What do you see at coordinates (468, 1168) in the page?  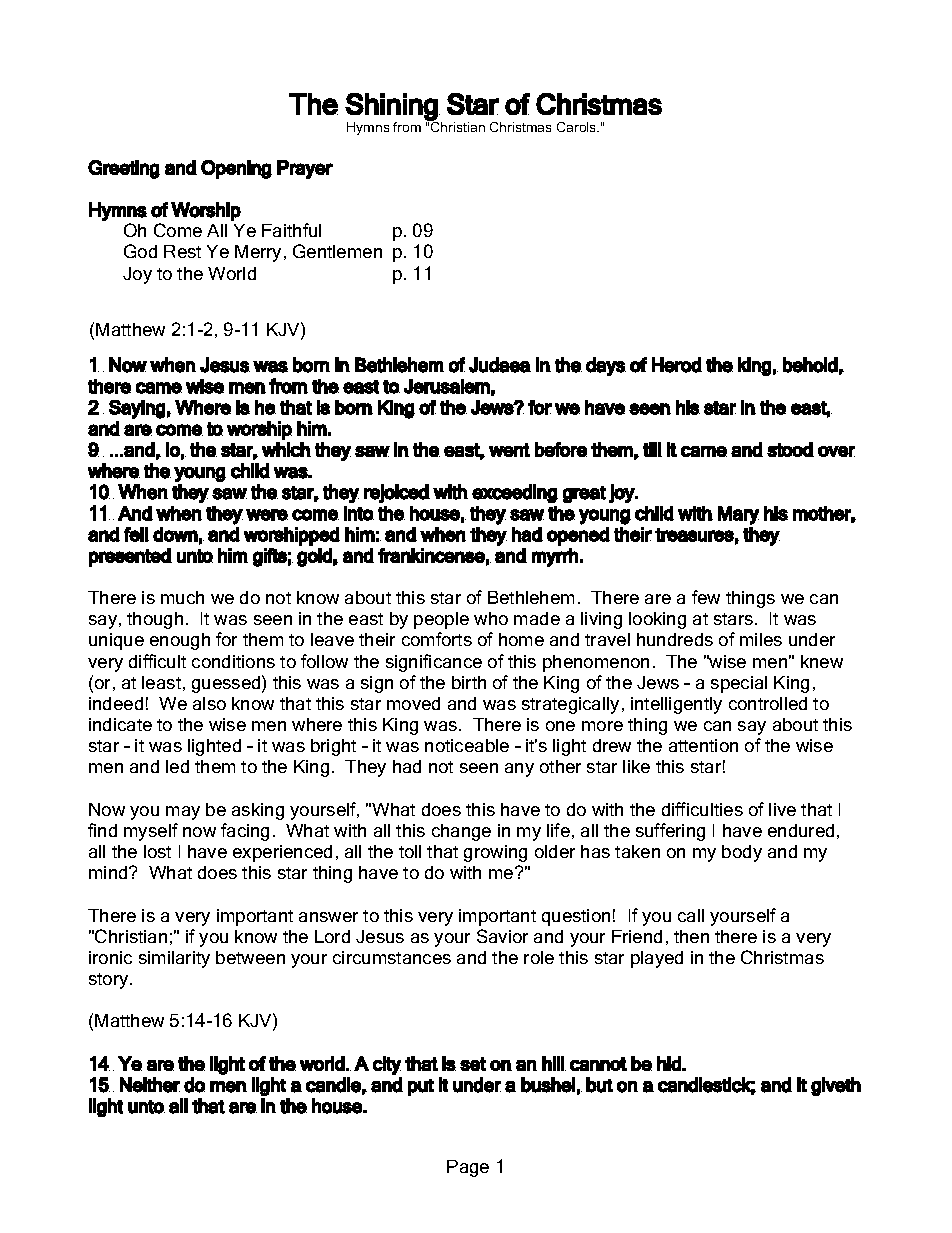 I see `Page` at bounding box center [468, 1168].
